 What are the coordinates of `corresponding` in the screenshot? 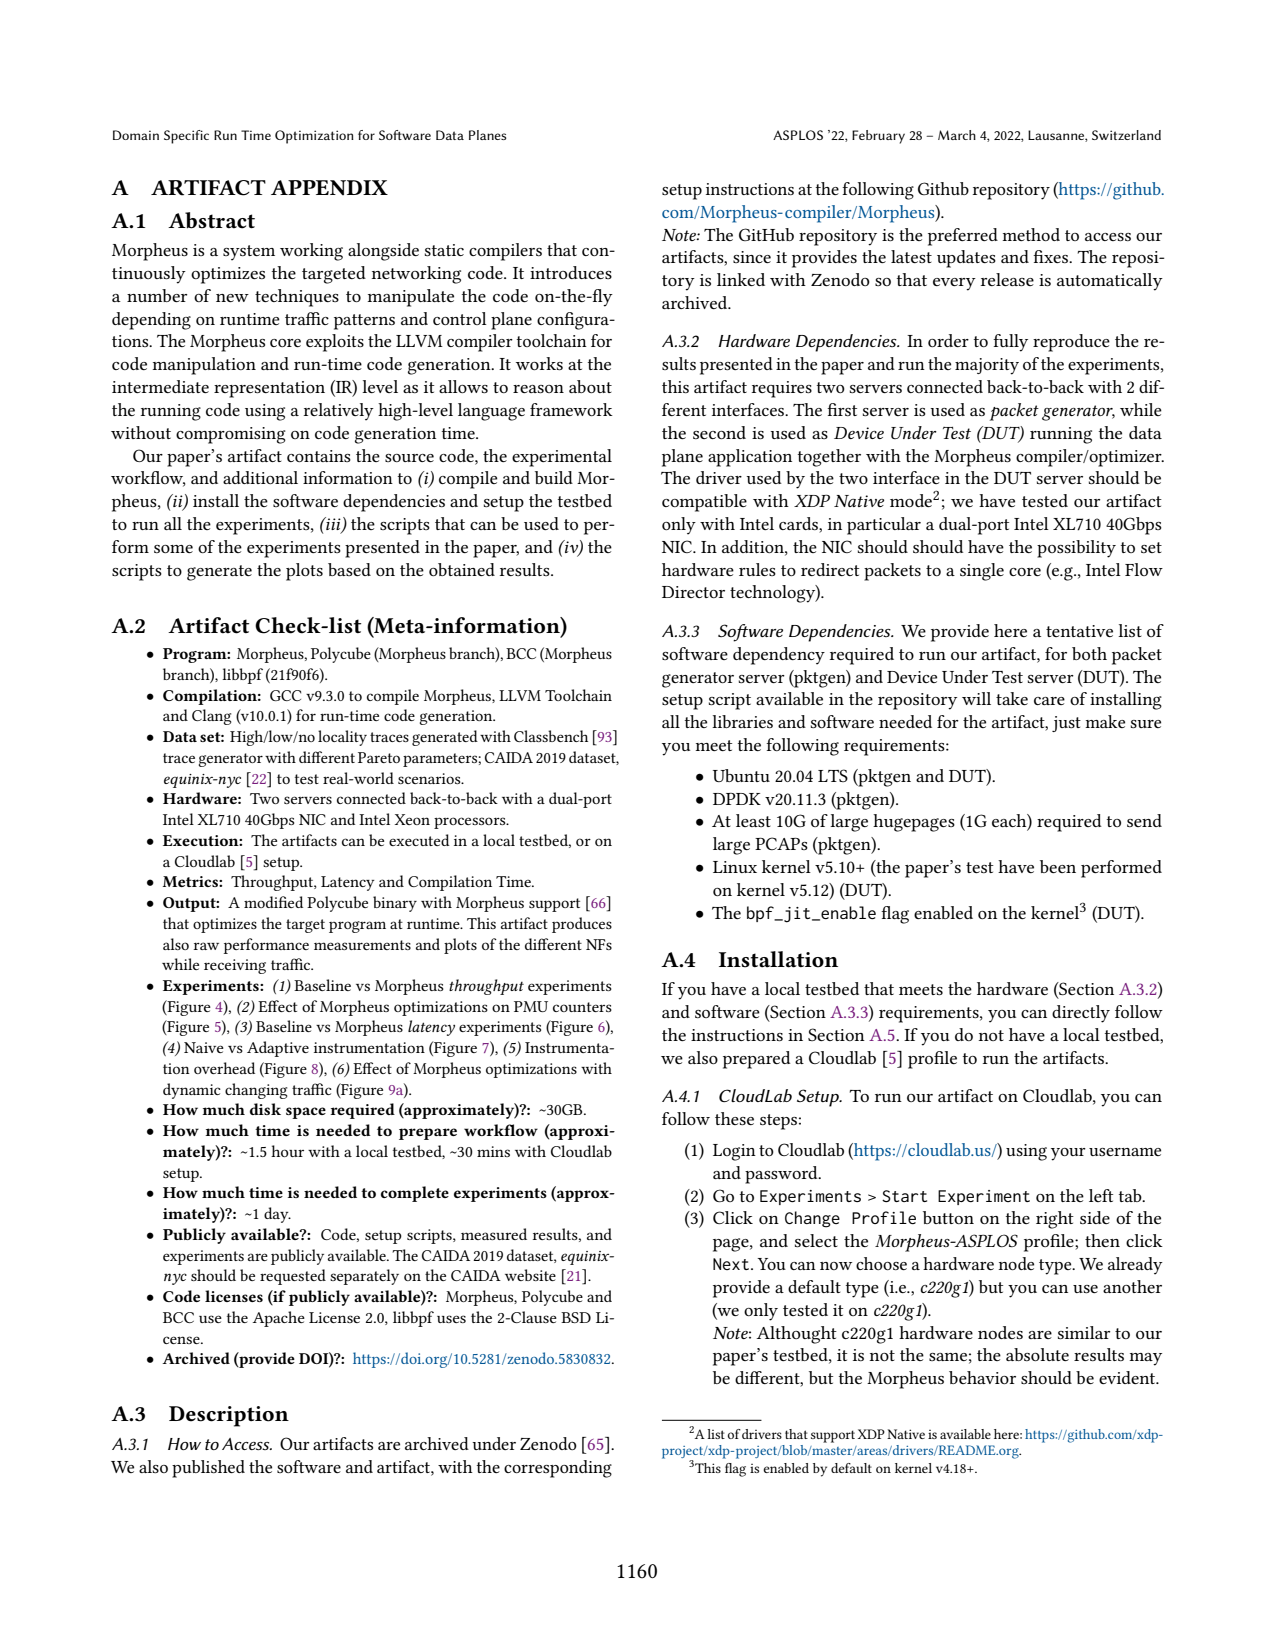 It's located at (558, 1469).
